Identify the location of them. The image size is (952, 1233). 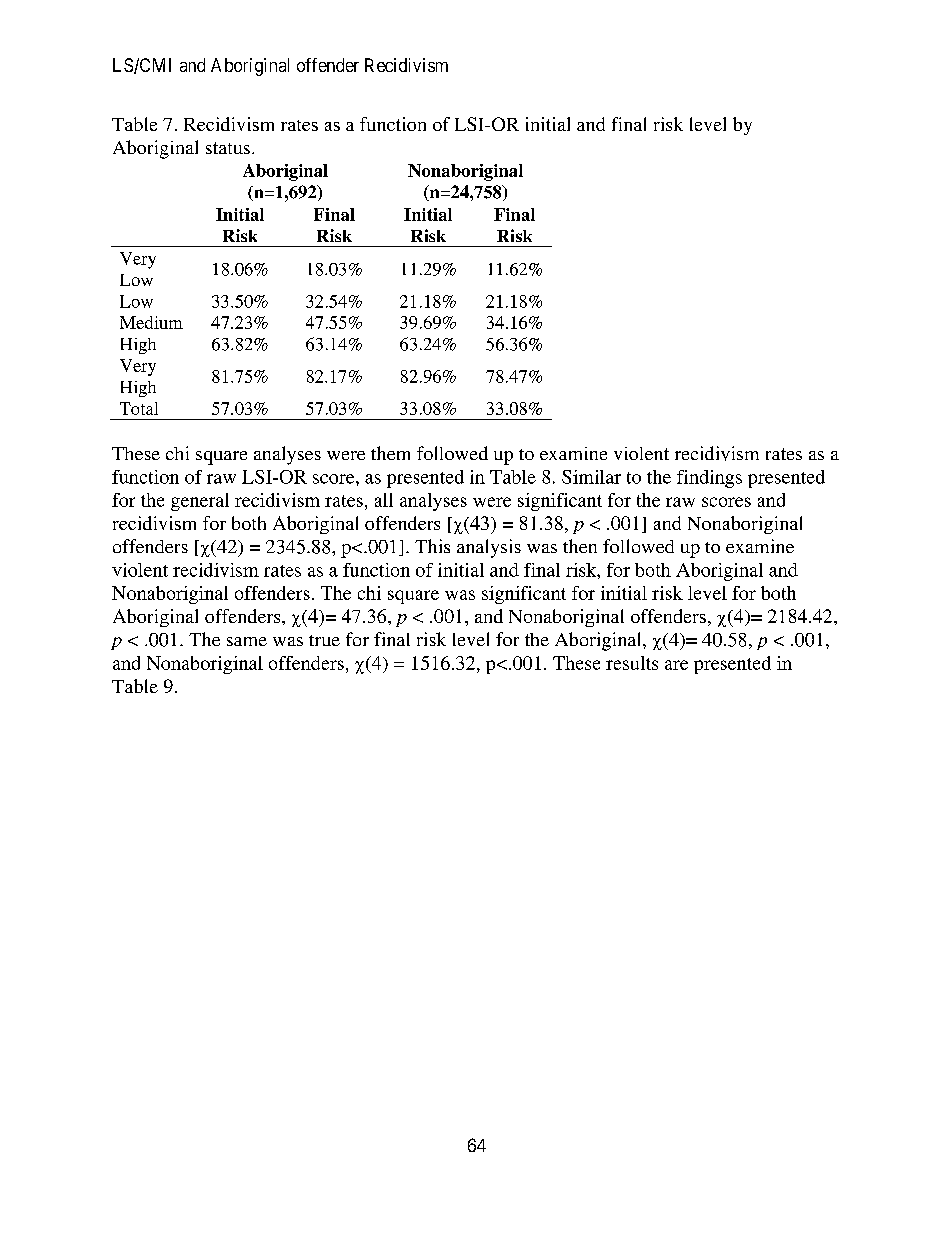
(390, 453).
